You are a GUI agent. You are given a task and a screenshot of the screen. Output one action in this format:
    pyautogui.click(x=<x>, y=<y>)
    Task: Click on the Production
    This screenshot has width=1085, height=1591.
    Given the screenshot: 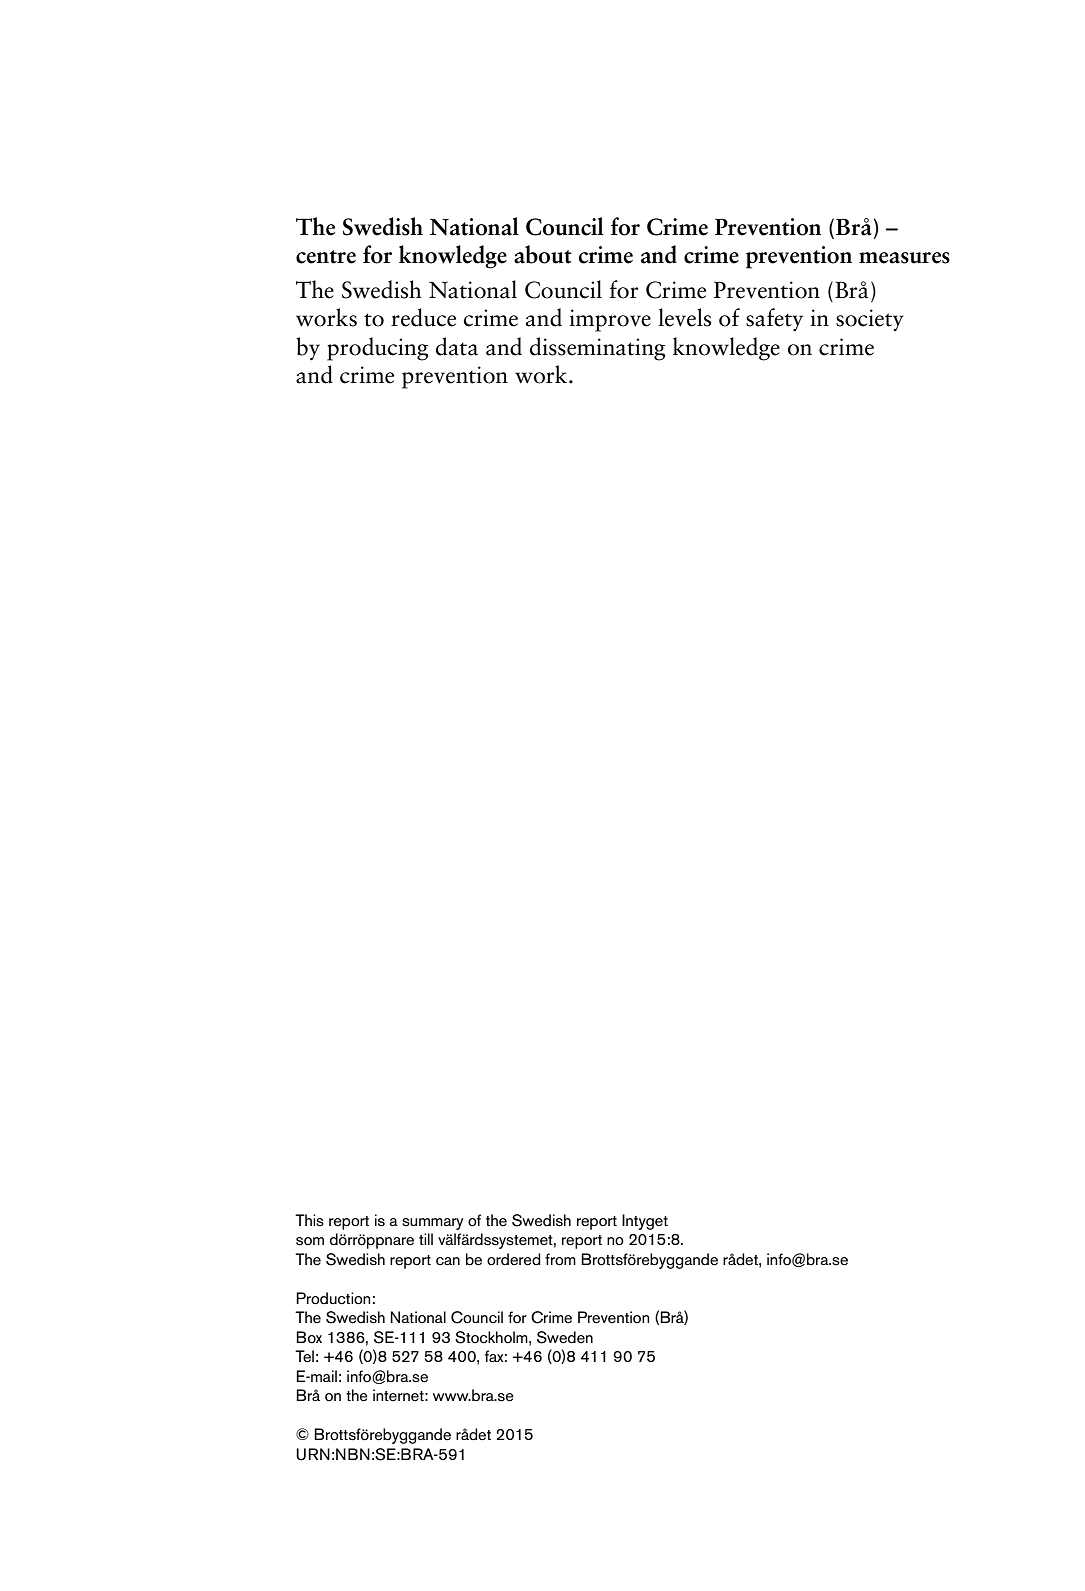 What is the action you would take?
    pyautogui.click(x=333, y=1298)
